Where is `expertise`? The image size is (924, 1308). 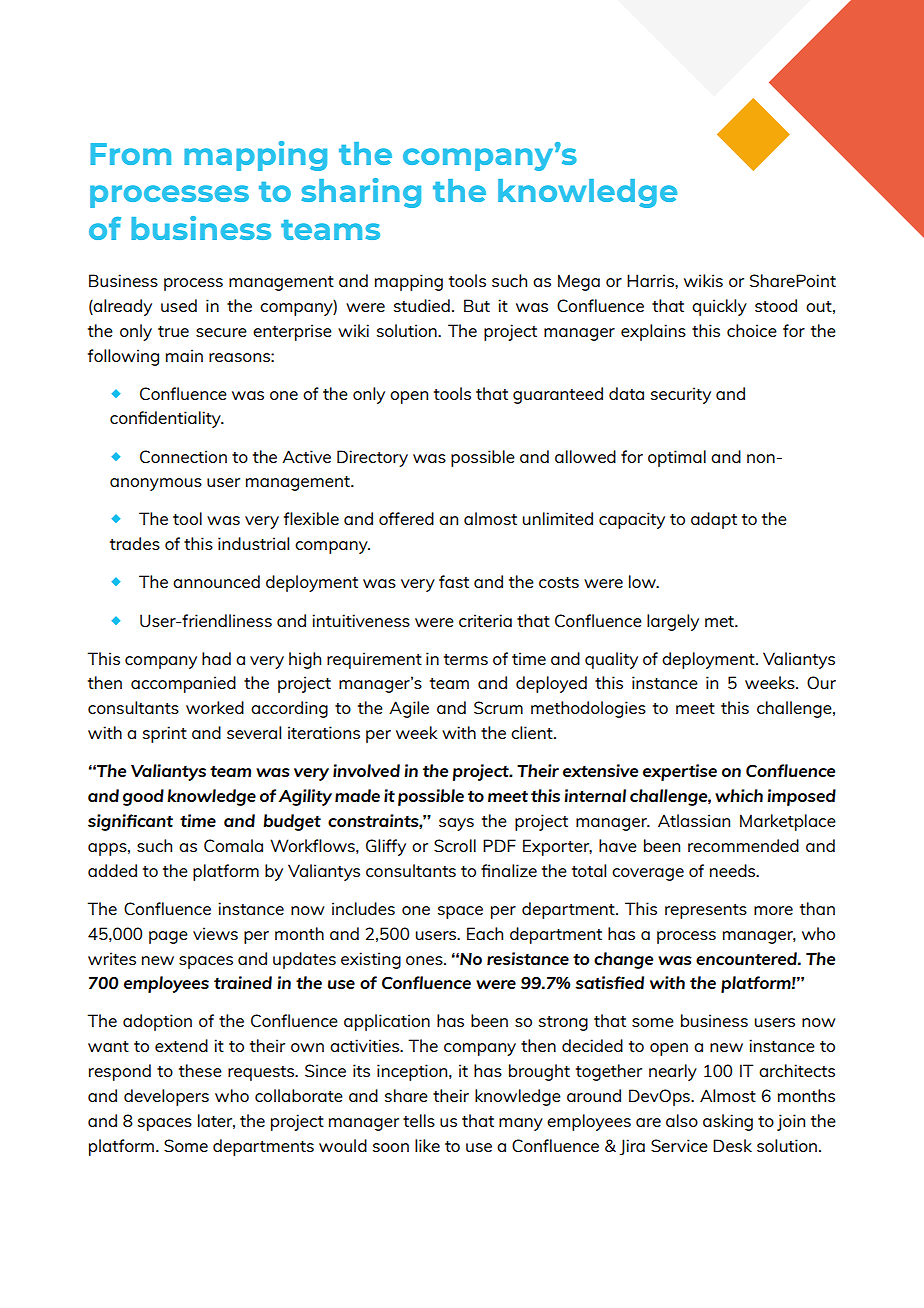 expertise is located at coordinates (680, 772).
